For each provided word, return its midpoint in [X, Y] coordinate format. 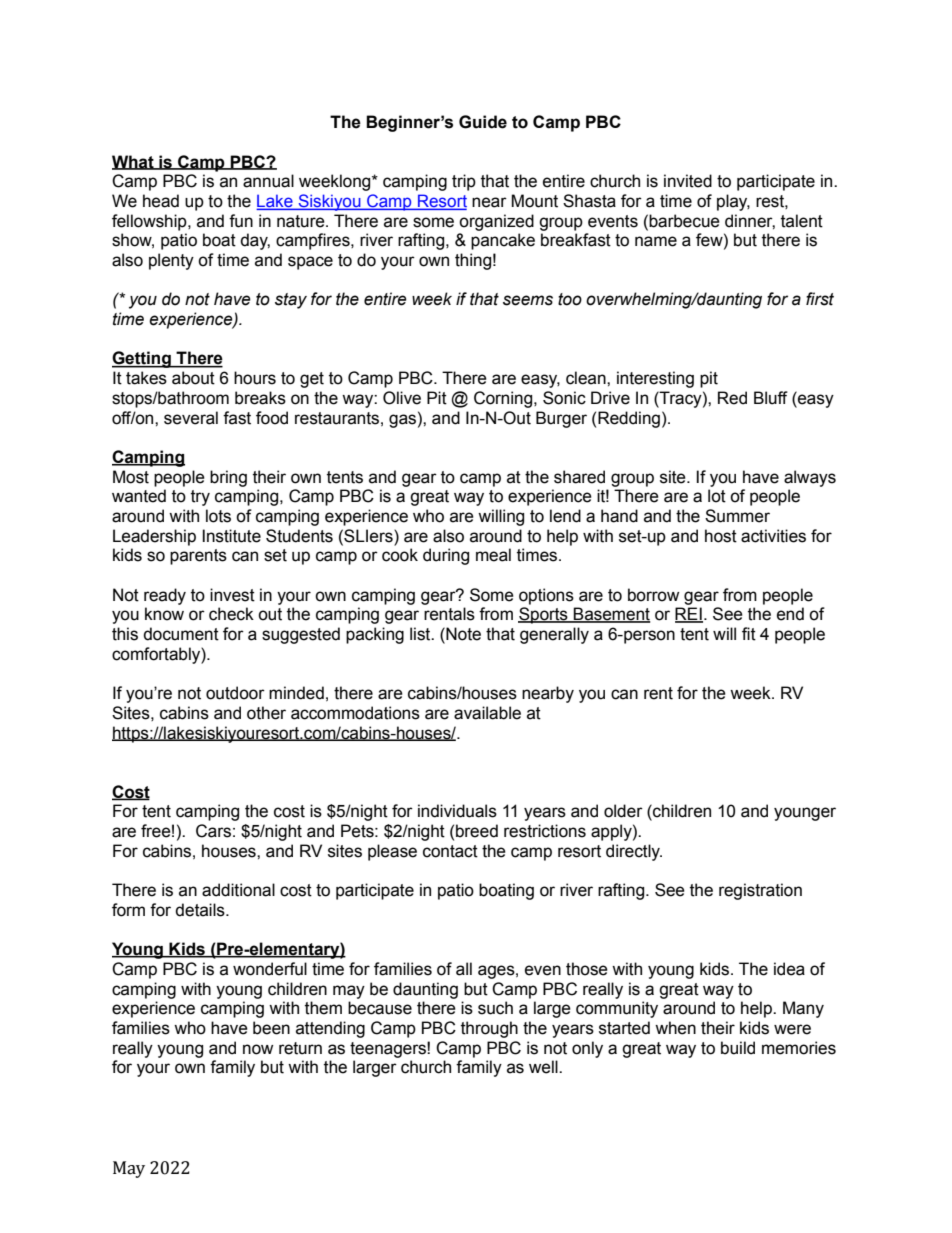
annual [268, 181]
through [489, 1029]
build [738, 1048]
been [271, 1028]
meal [493, 555]
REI [689, 615]
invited [688, 181]
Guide [483, 122]
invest [232, 595]
